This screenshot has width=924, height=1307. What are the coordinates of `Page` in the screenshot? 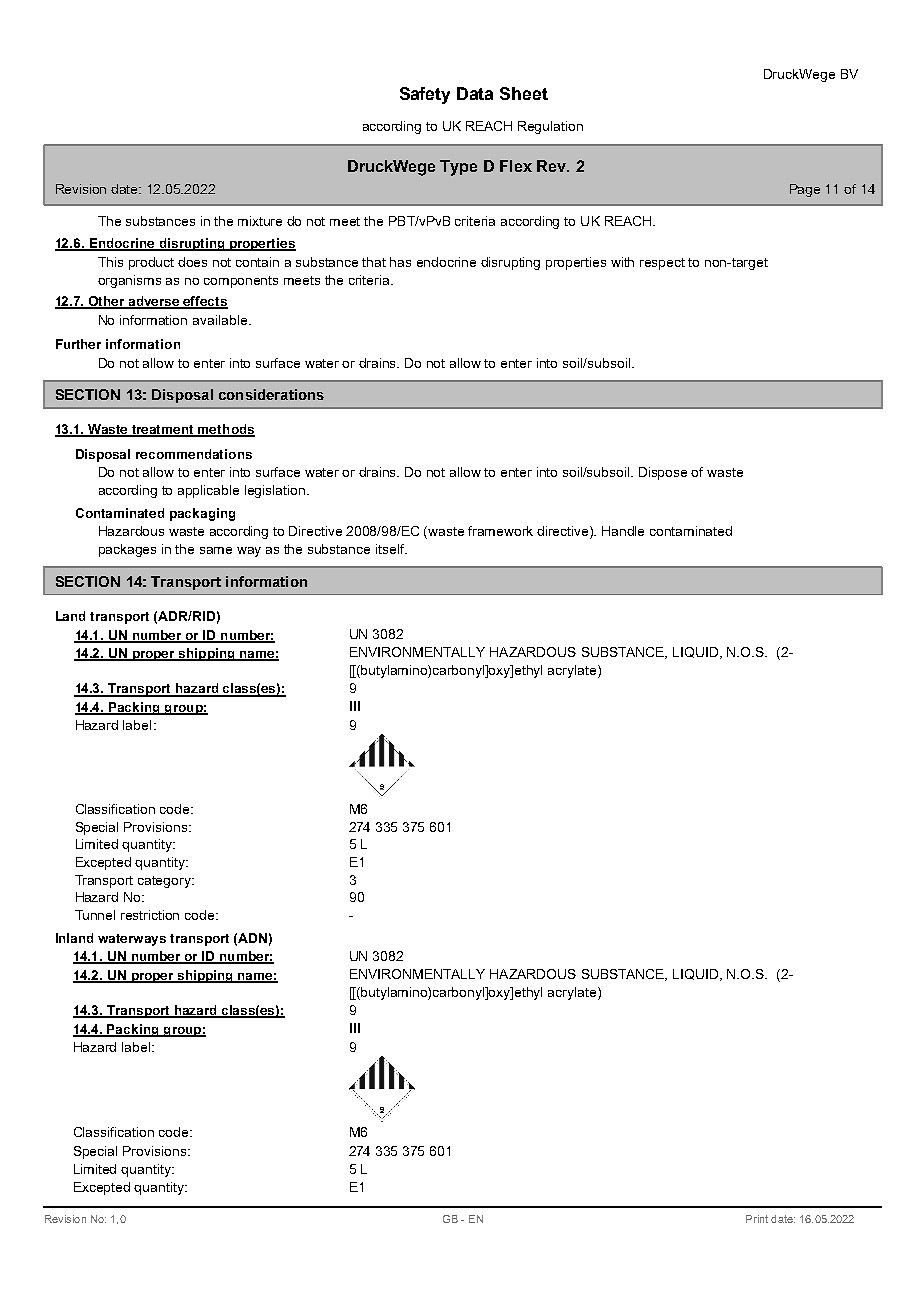 It's located at (805, 190).
